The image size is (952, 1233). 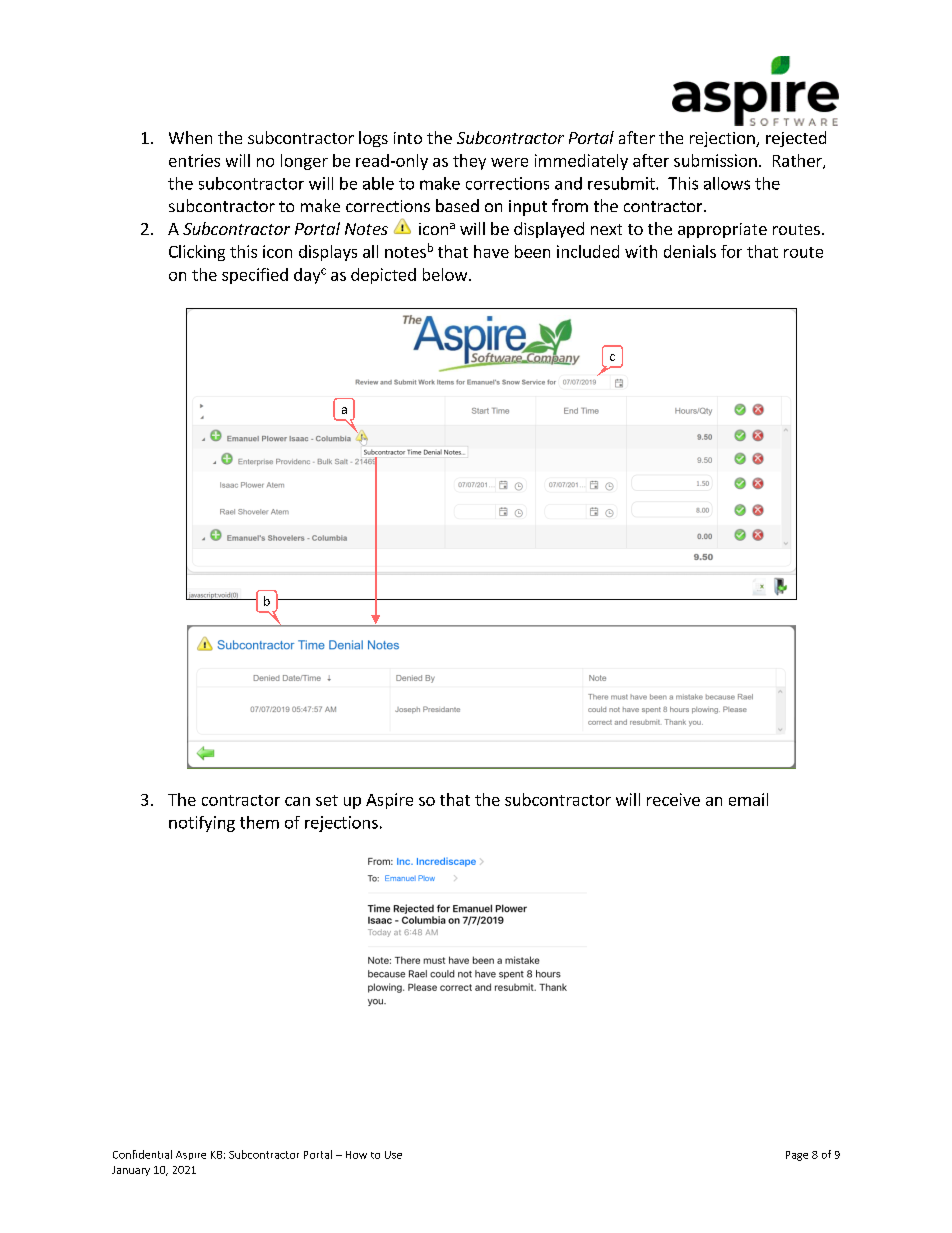 I want to click on notifying, so click(x=202, y=824).
